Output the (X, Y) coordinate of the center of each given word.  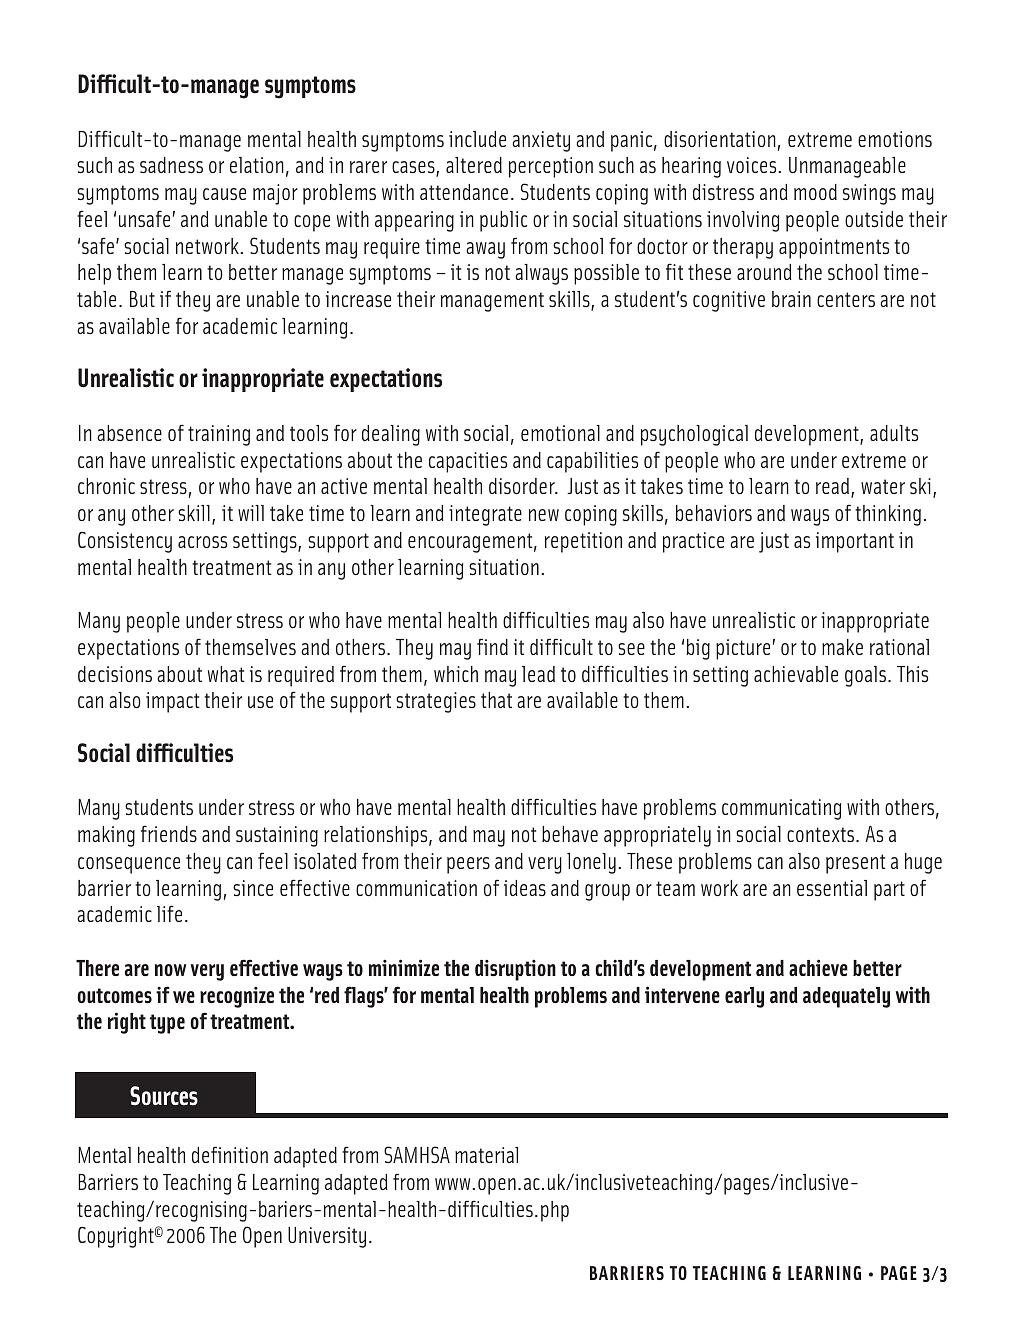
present (855, 864)
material (486, 1155)
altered (474, 165)
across (202, 542)
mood (815, 192)
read (834, 488)
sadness (171, 165)
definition (230, 1154)
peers (468, 865)
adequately (846, 997)
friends (169, 833)
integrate (485, 515)
